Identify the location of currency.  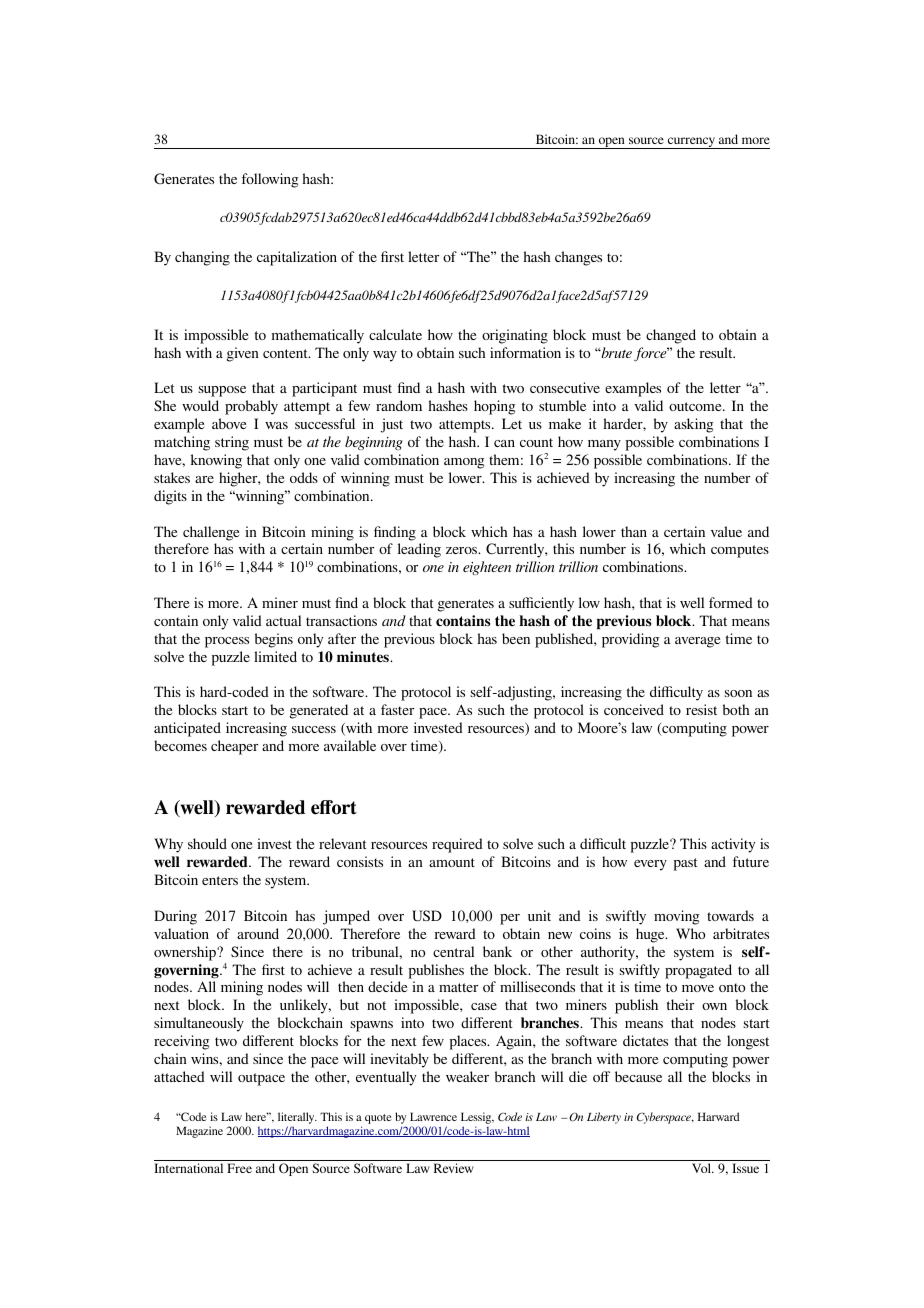
(691, 143).
